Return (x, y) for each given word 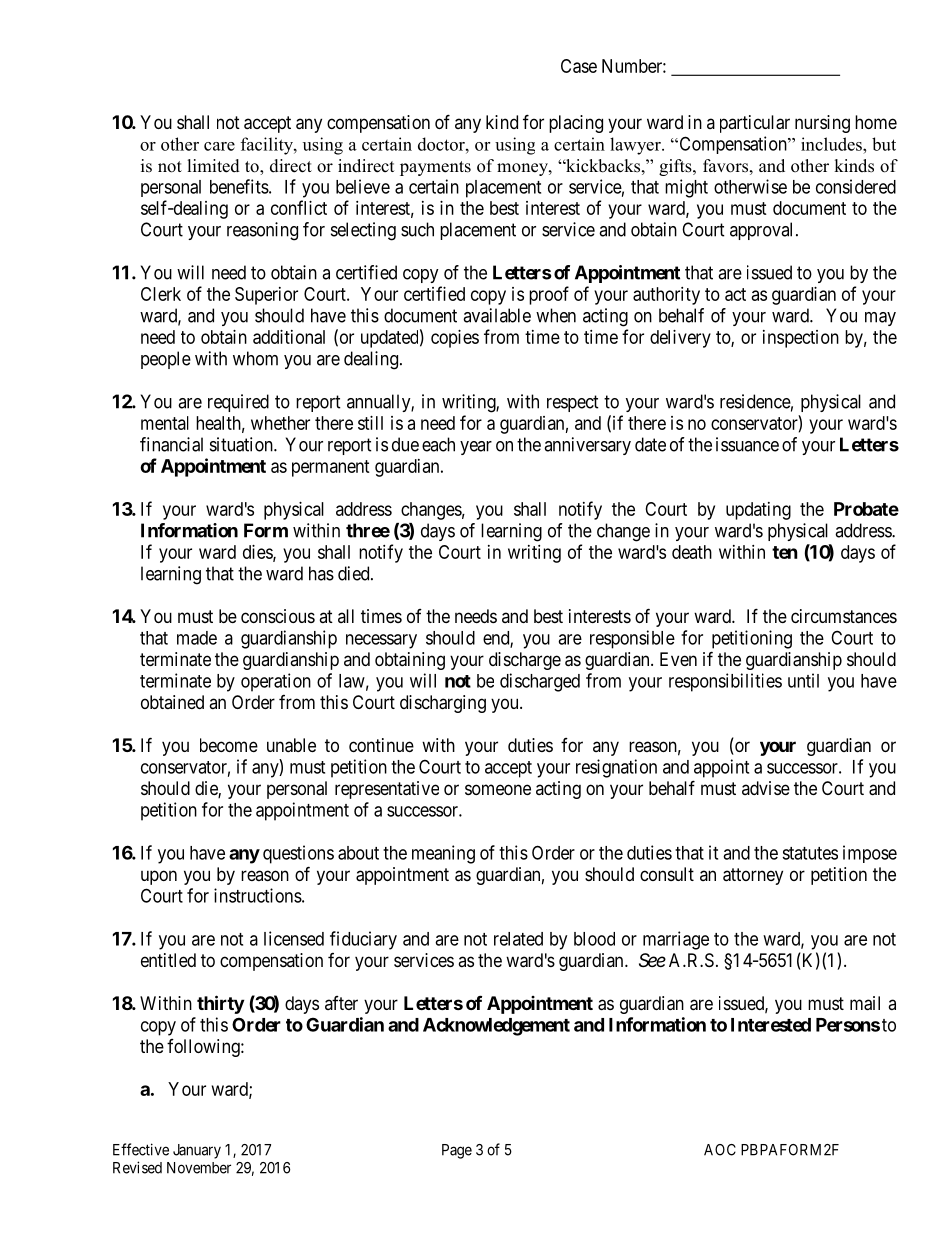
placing (576, 124)
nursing (822, 124)
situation (242, 444)
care (219, 146)
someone (498, 789)
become (229, 745)
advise (766, 788)
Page (457, 1151)
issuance (747, 444)
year (476, 448)
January (197, 1151)
